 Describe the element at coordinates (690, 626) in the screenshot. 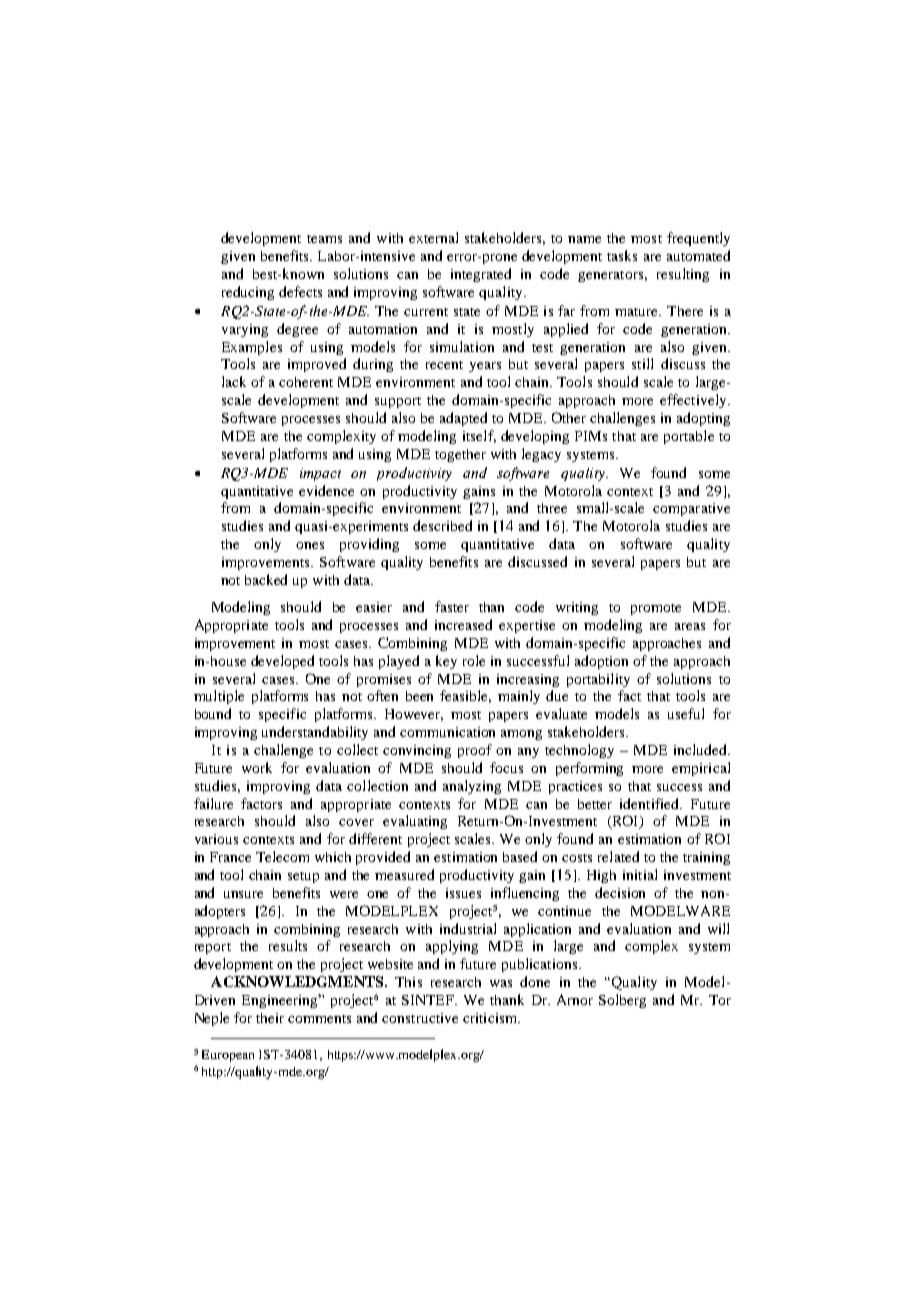

I see `areas` at that location.
